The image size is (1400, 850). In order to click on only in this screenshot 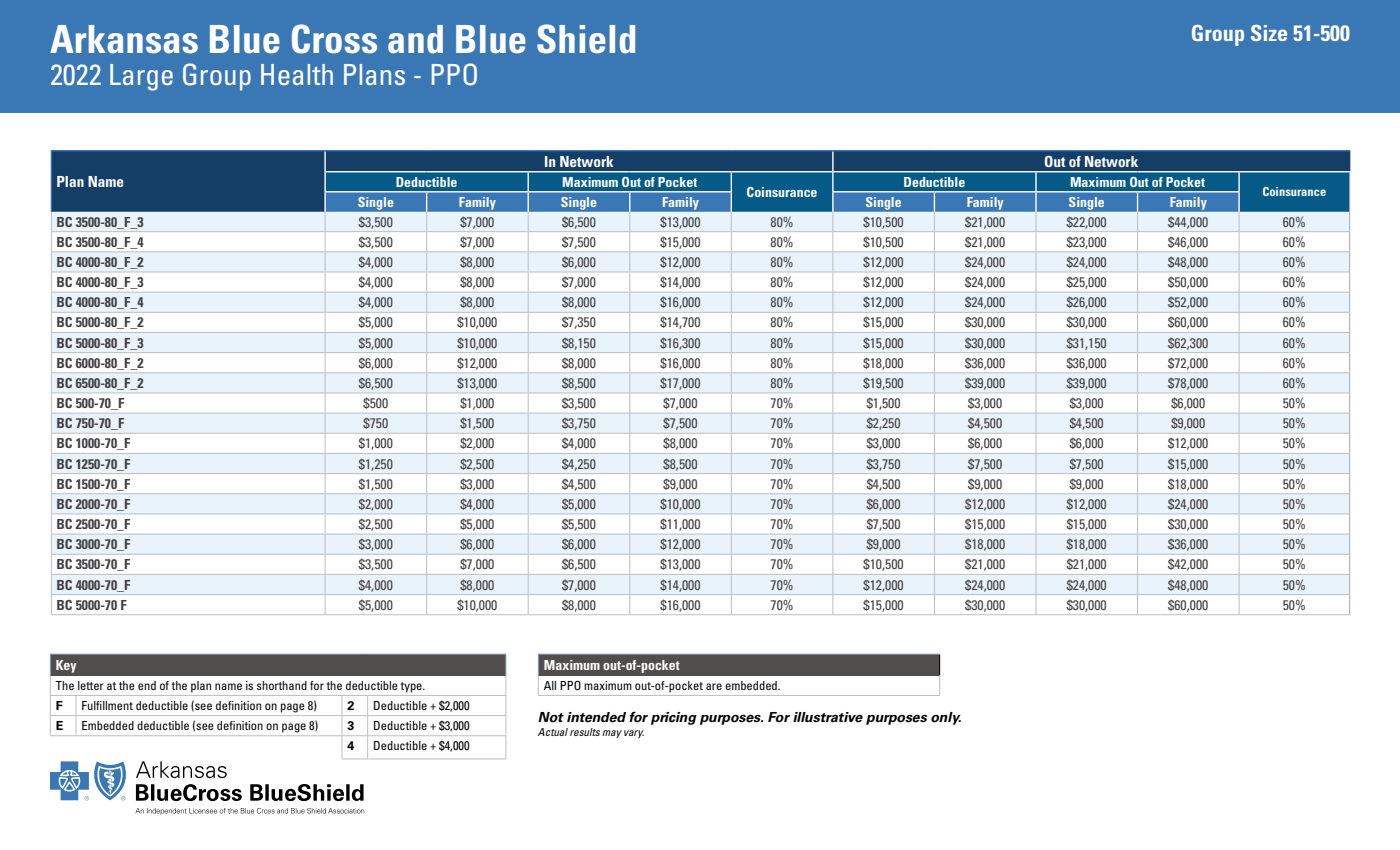, I will do `click(946, 718)`.
